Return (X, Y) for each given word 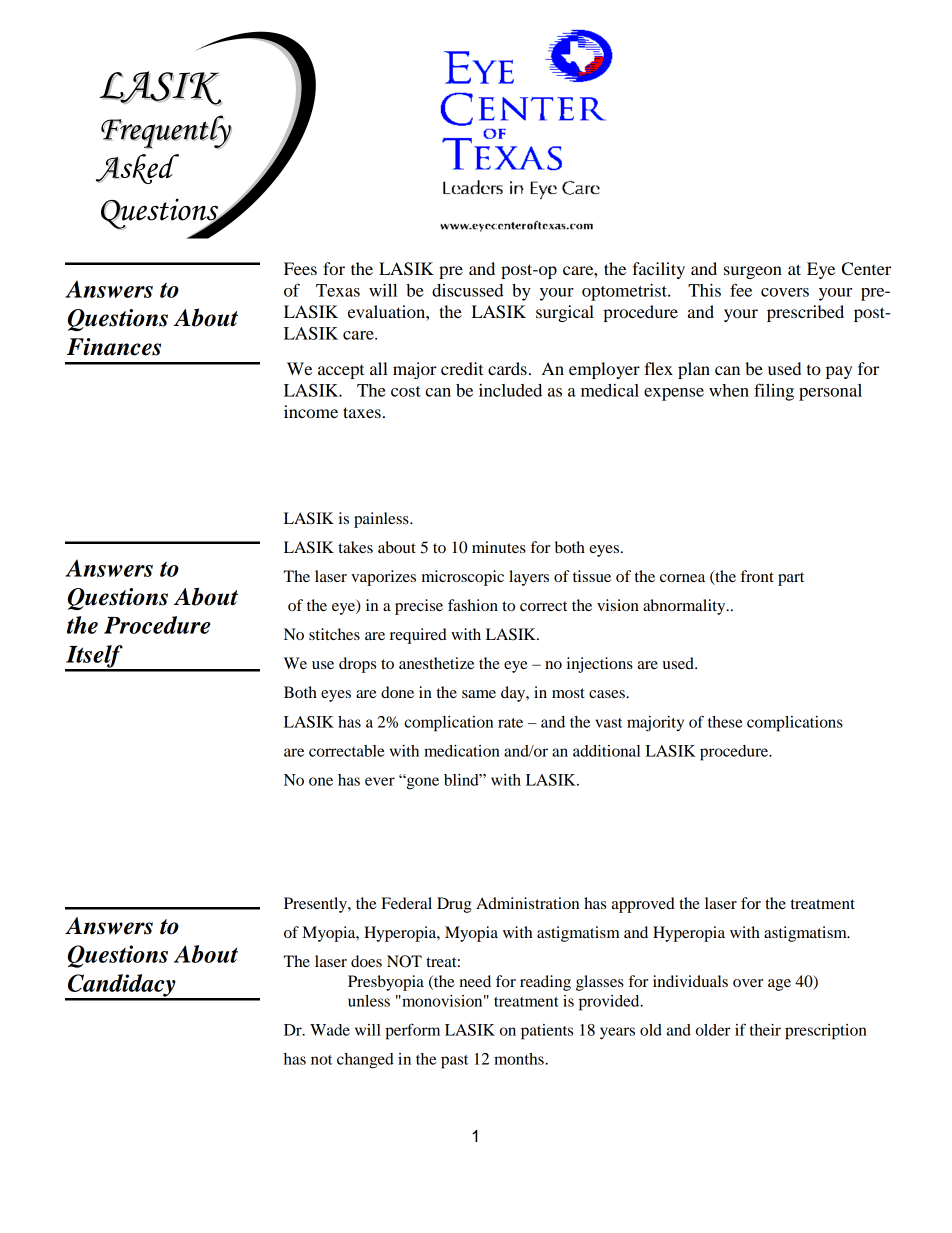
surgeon (753, 272)
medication (462, 751)
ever (380, 781)
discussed (468, 290)
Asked (137, 169)
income (311, 411)
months (520, 1059)
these (725, 722)
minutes (499, 547)
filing (774, 392)
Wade (330, 1030)
